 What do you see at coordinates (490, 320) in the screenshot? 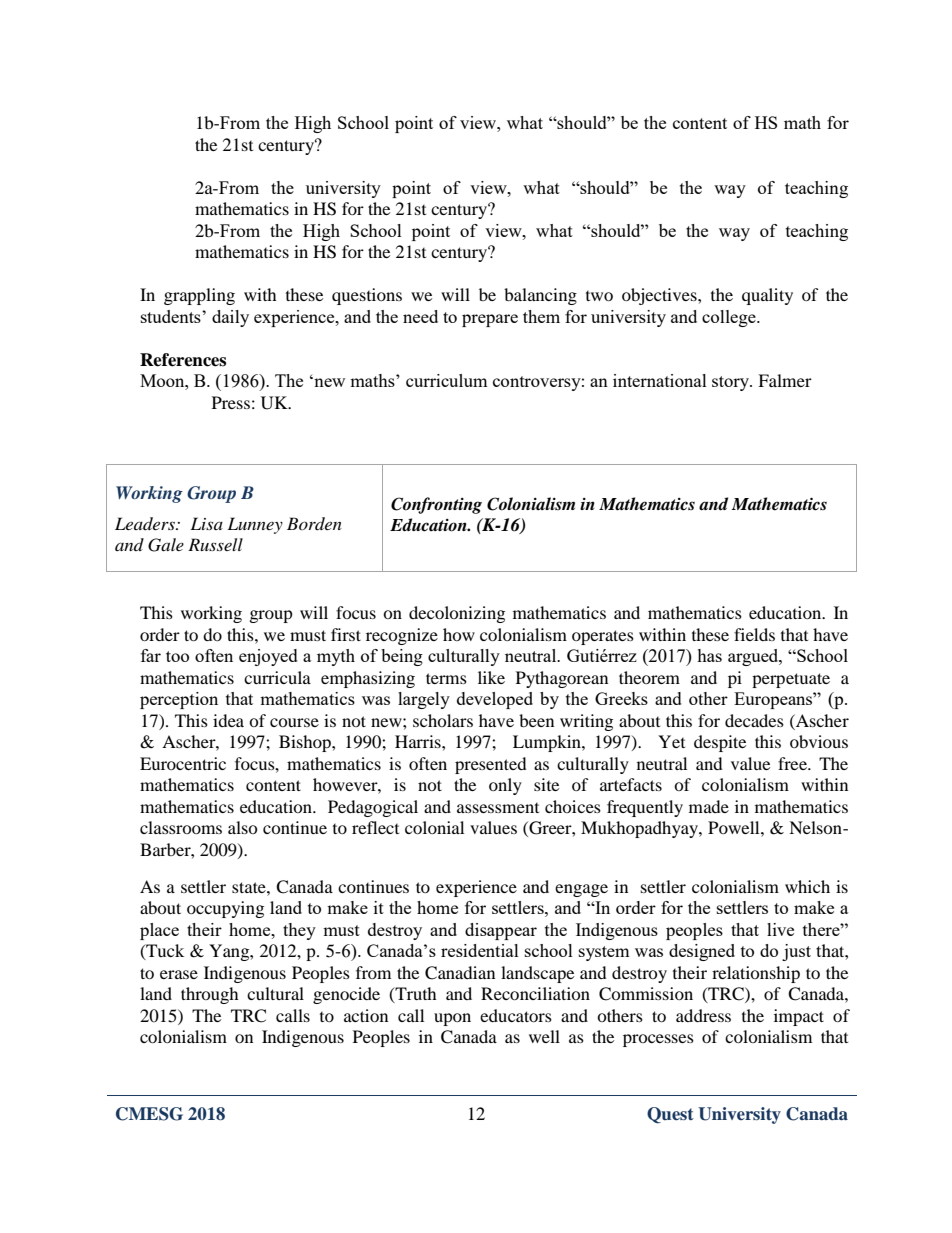
I see `prepare` at bounding box center [490, 320].
